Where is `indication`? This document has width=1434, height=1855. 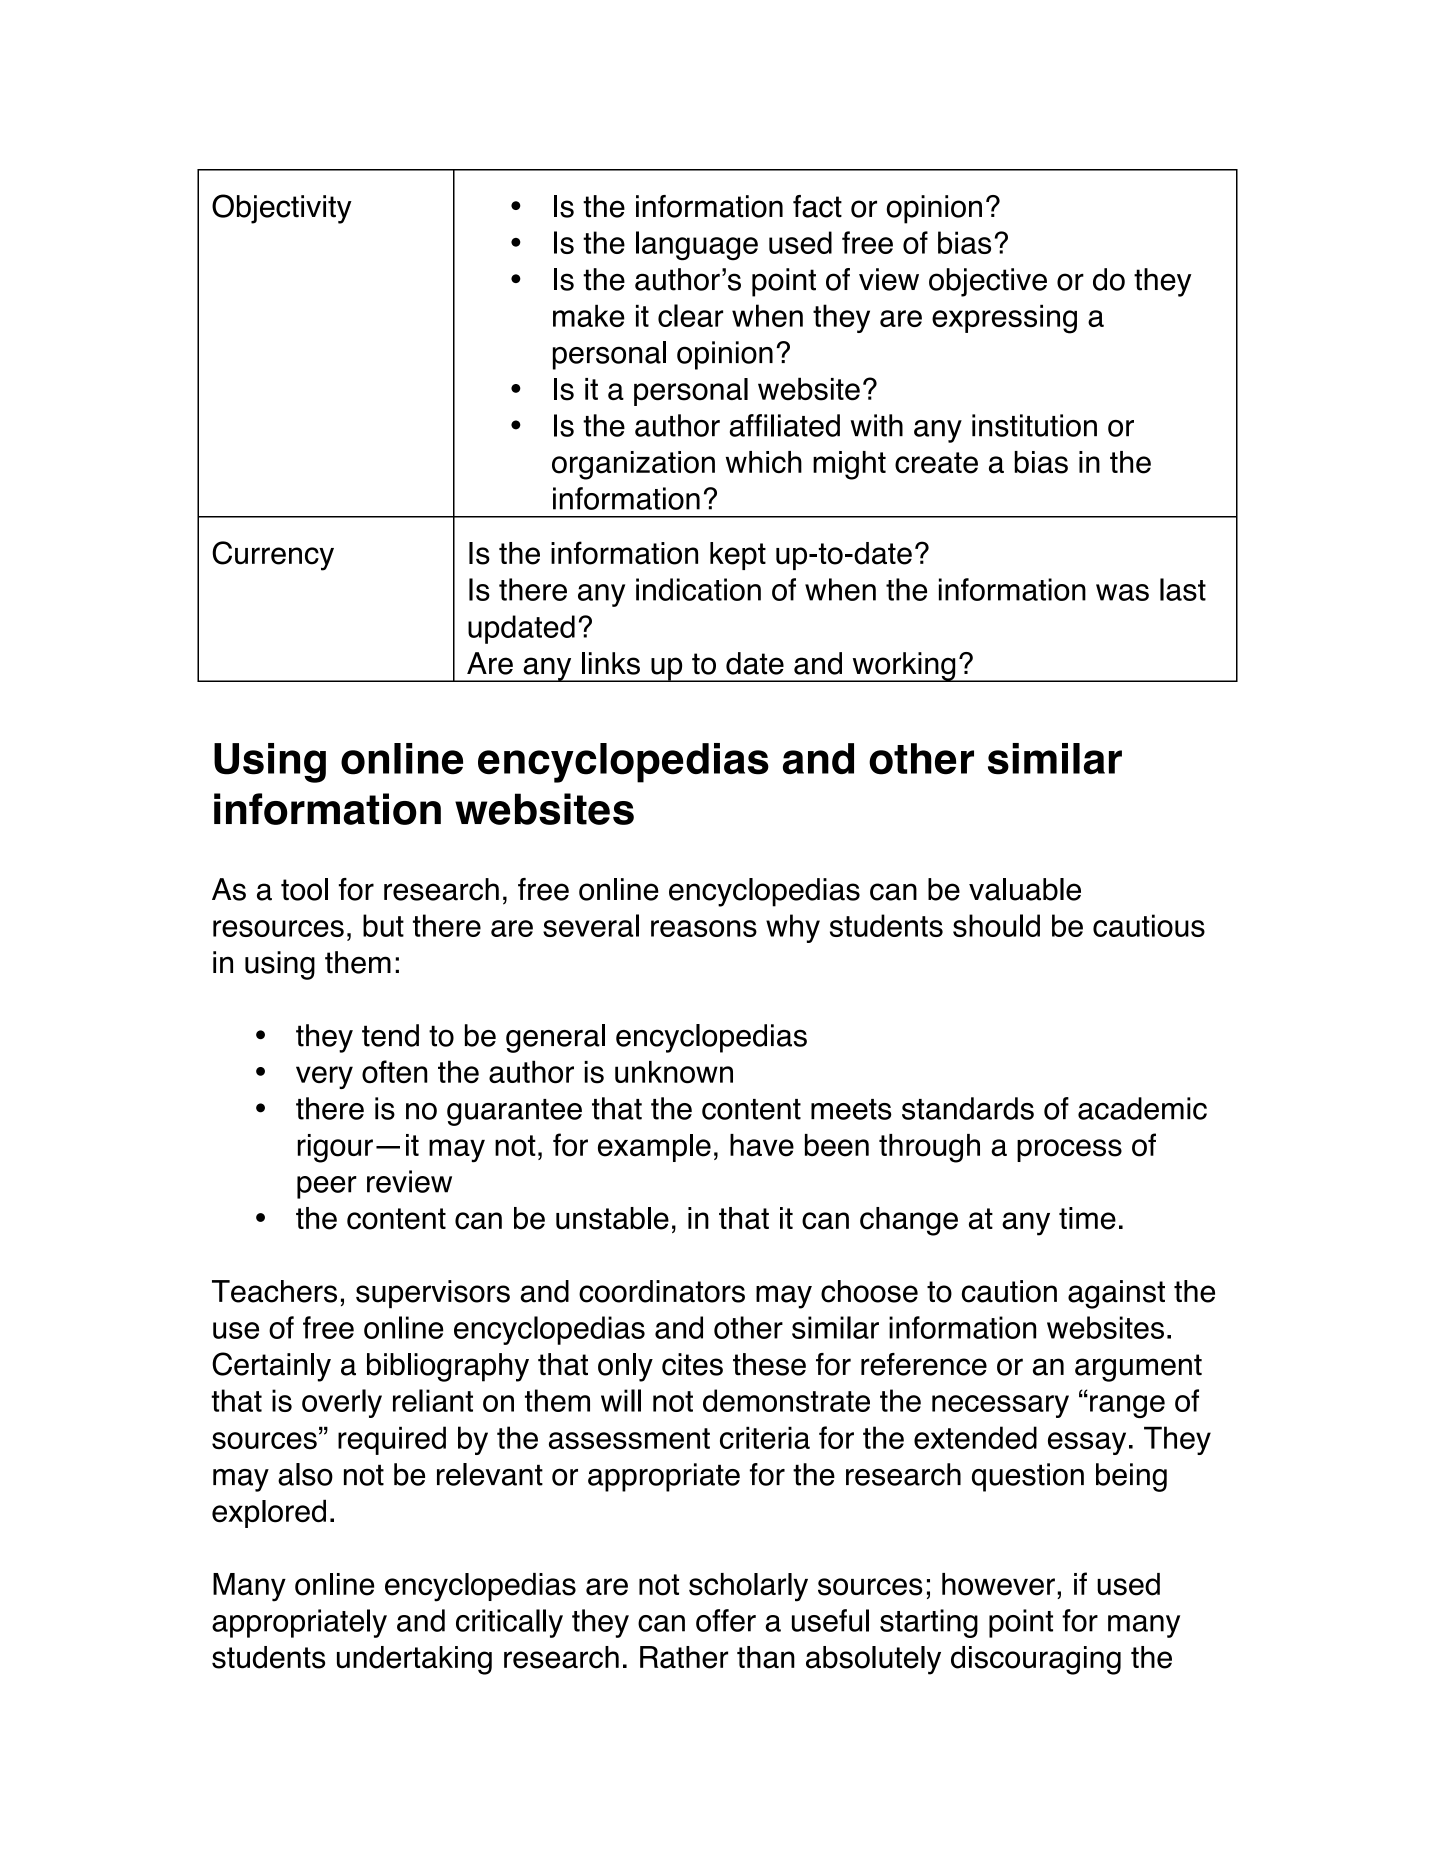 indication is located at coordinates (698, 589).
